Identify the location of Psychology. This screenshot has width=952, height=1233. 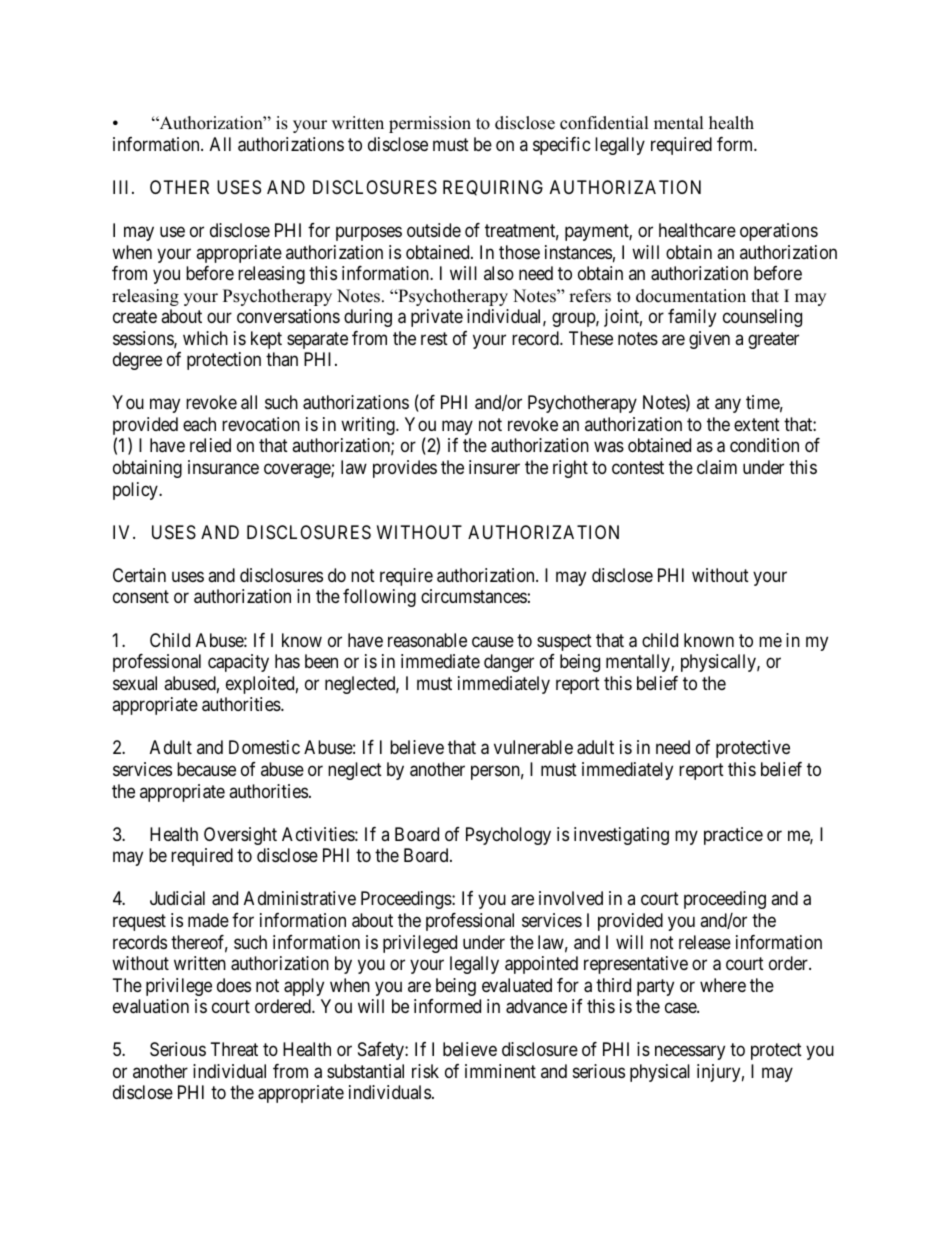
(508, 836).
